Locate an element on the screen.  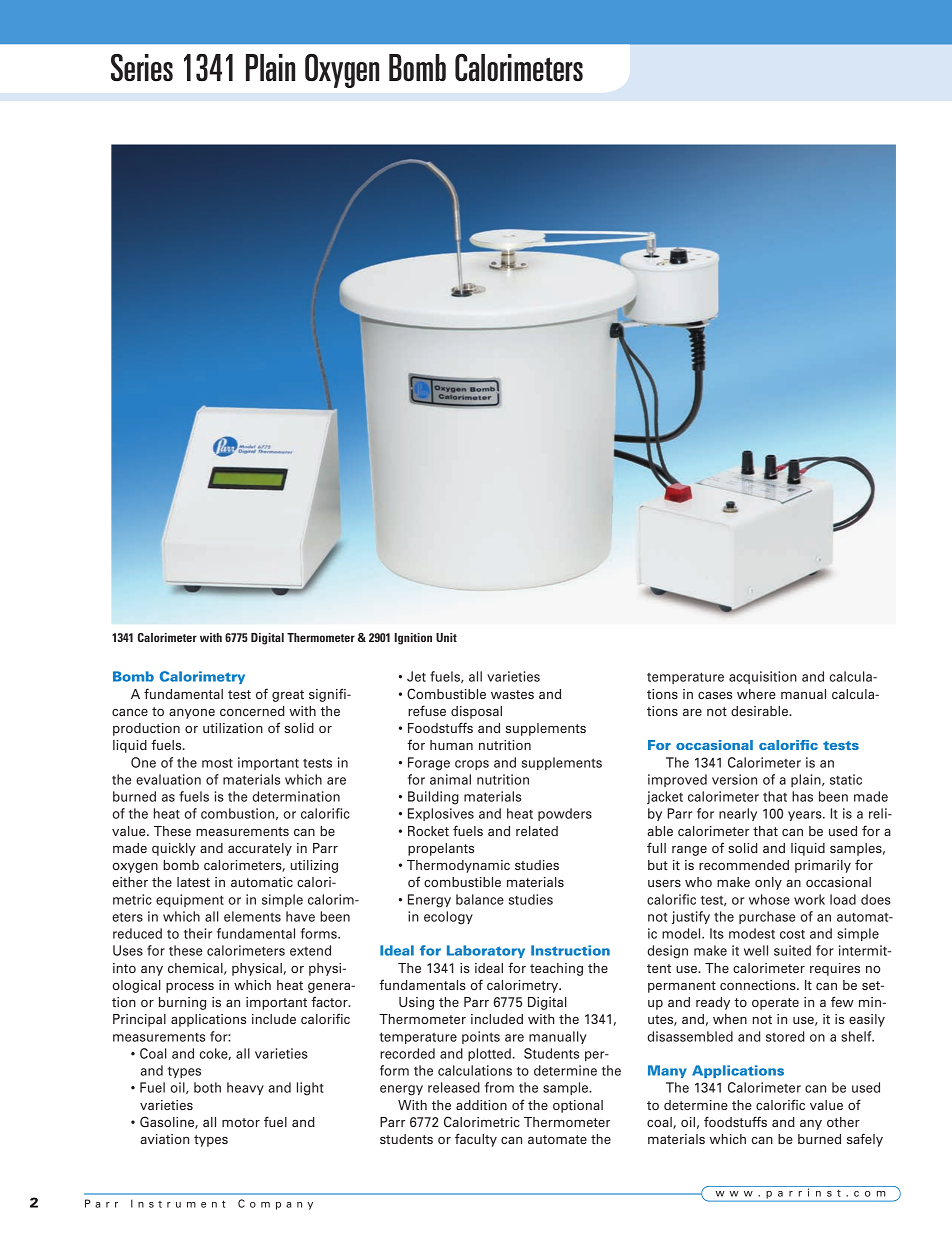
both is located at coordinates (207, 1087).
